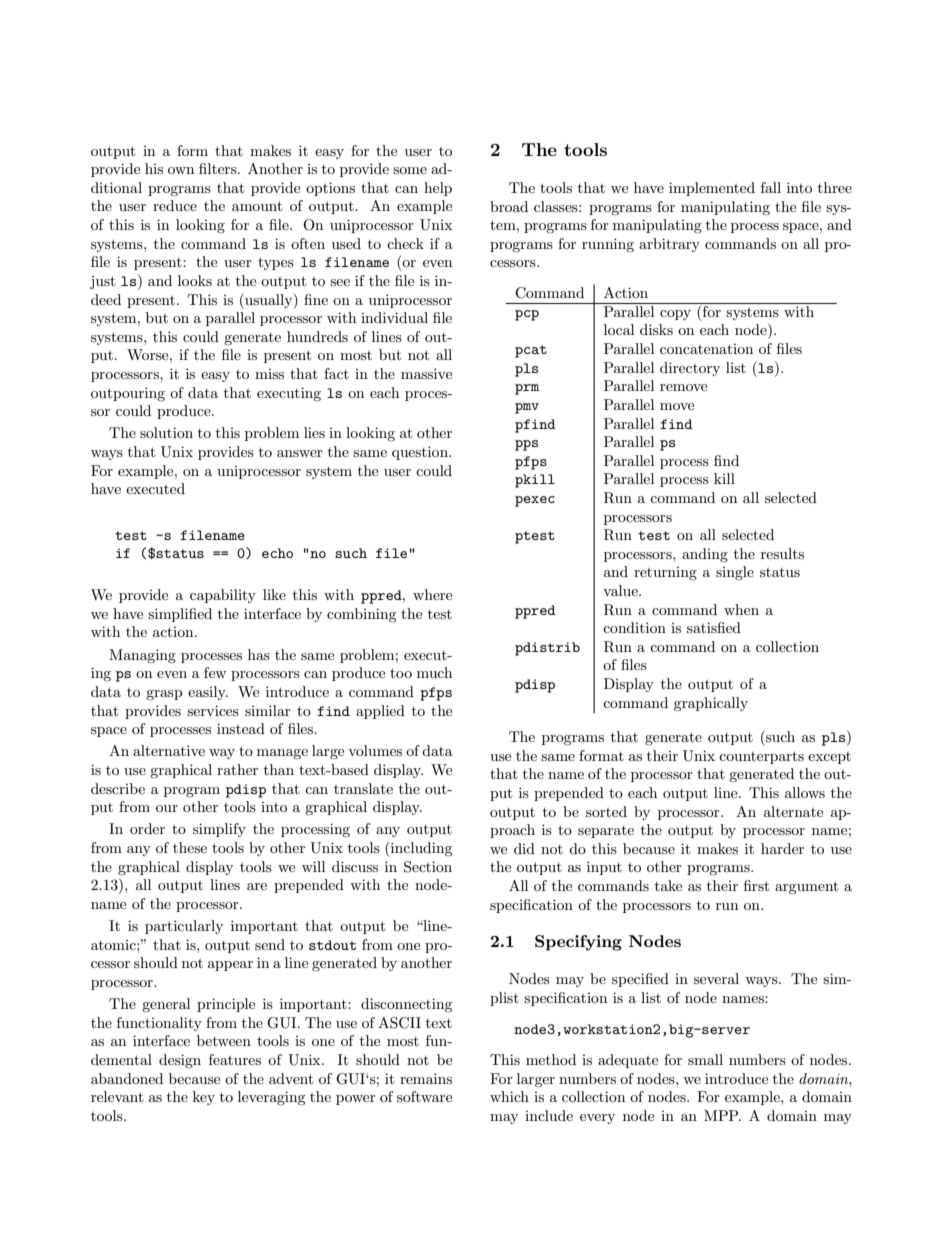 This image has height=1233, width=952. What do you see at coordinates (175, 205) in the image?
I see `reduce` at bounding box center [175, 205].
